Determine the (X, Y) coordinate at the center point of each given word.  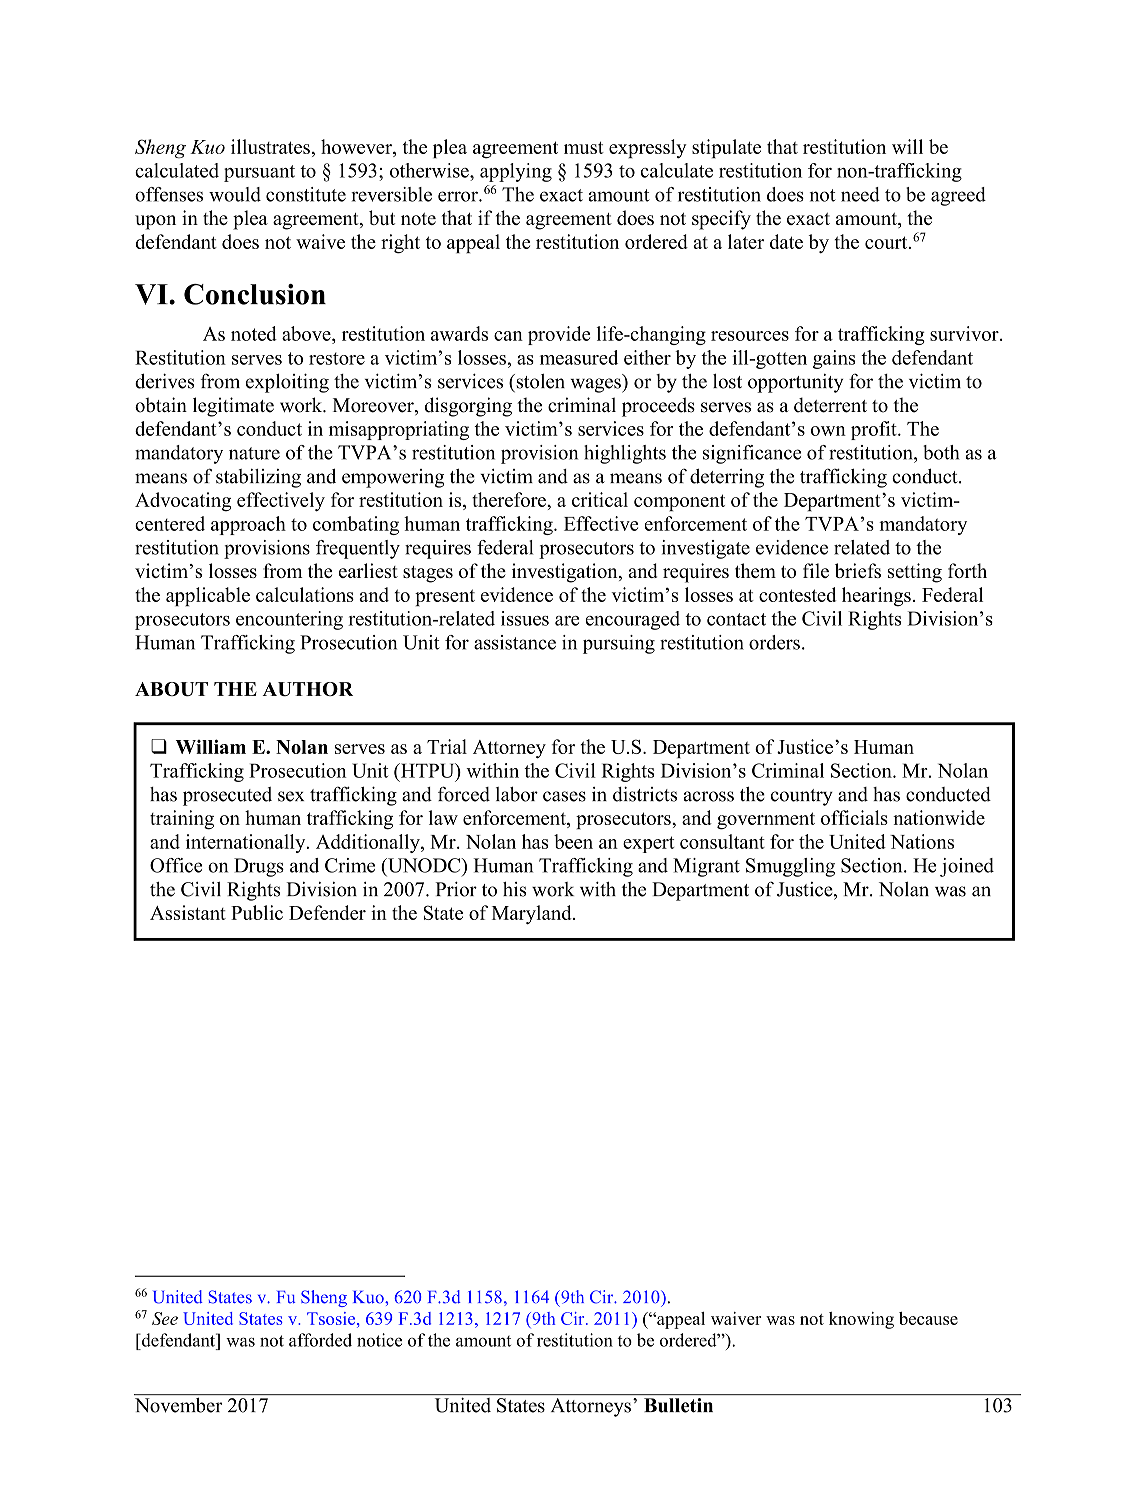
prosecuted (227, 796)
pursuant (259, 173)
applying (516, 172)
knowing (861, 1320)
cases (564, 796)
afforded (320, 1340)
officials (854, 817)
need (860, 194)
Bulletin (678, 1405)
